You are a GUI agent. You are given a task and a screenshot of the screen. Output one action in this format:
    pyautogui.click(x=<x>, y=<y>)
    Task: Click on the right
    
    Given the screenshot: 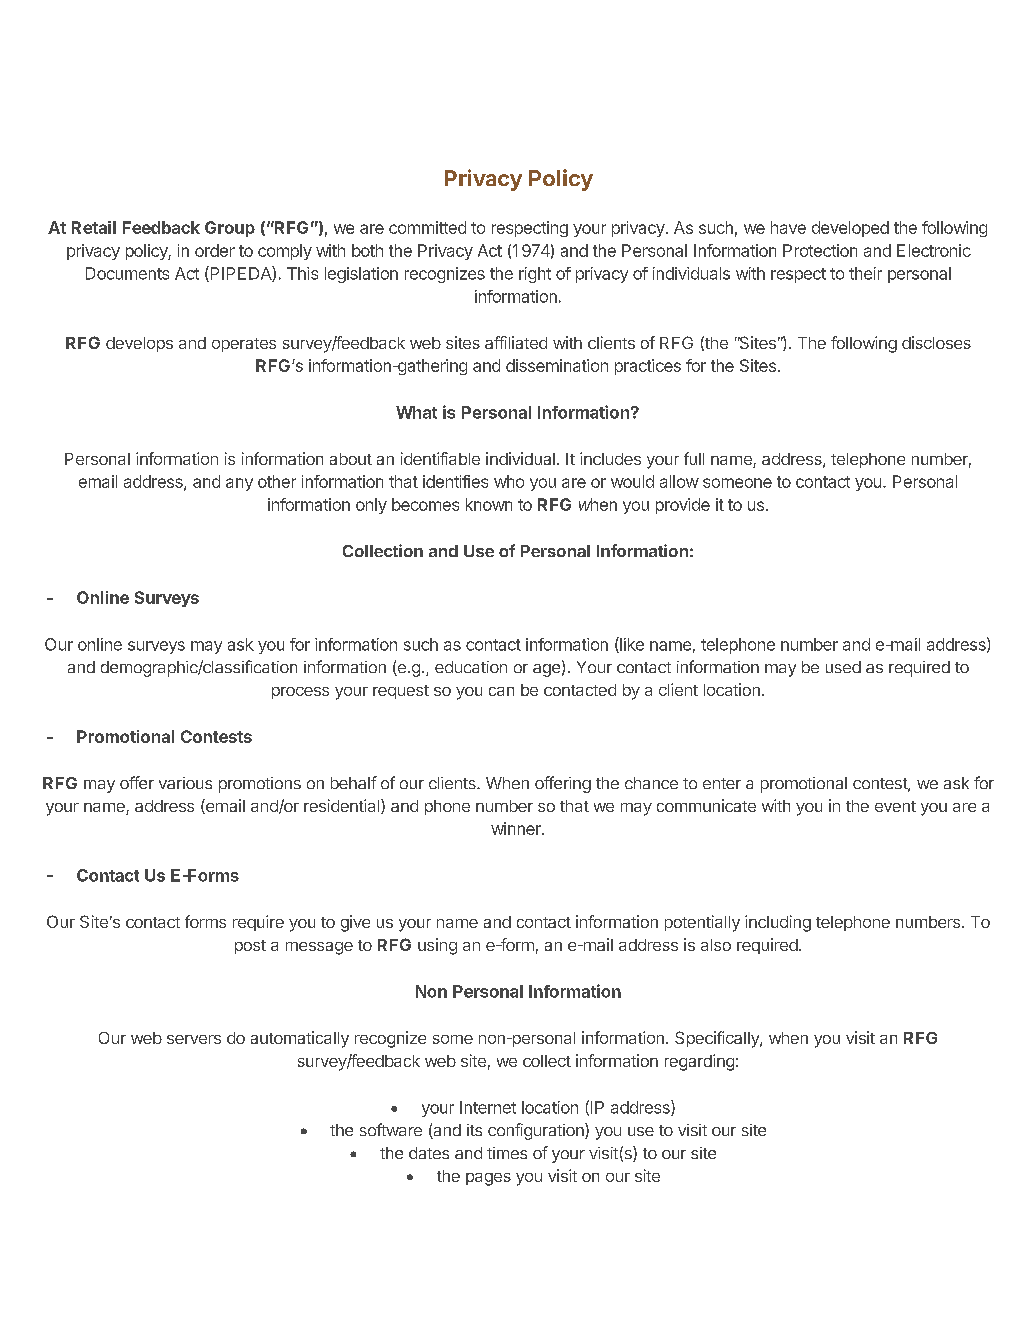 What is the action you would take?
    pyautogui.click(x=535, y=275)
